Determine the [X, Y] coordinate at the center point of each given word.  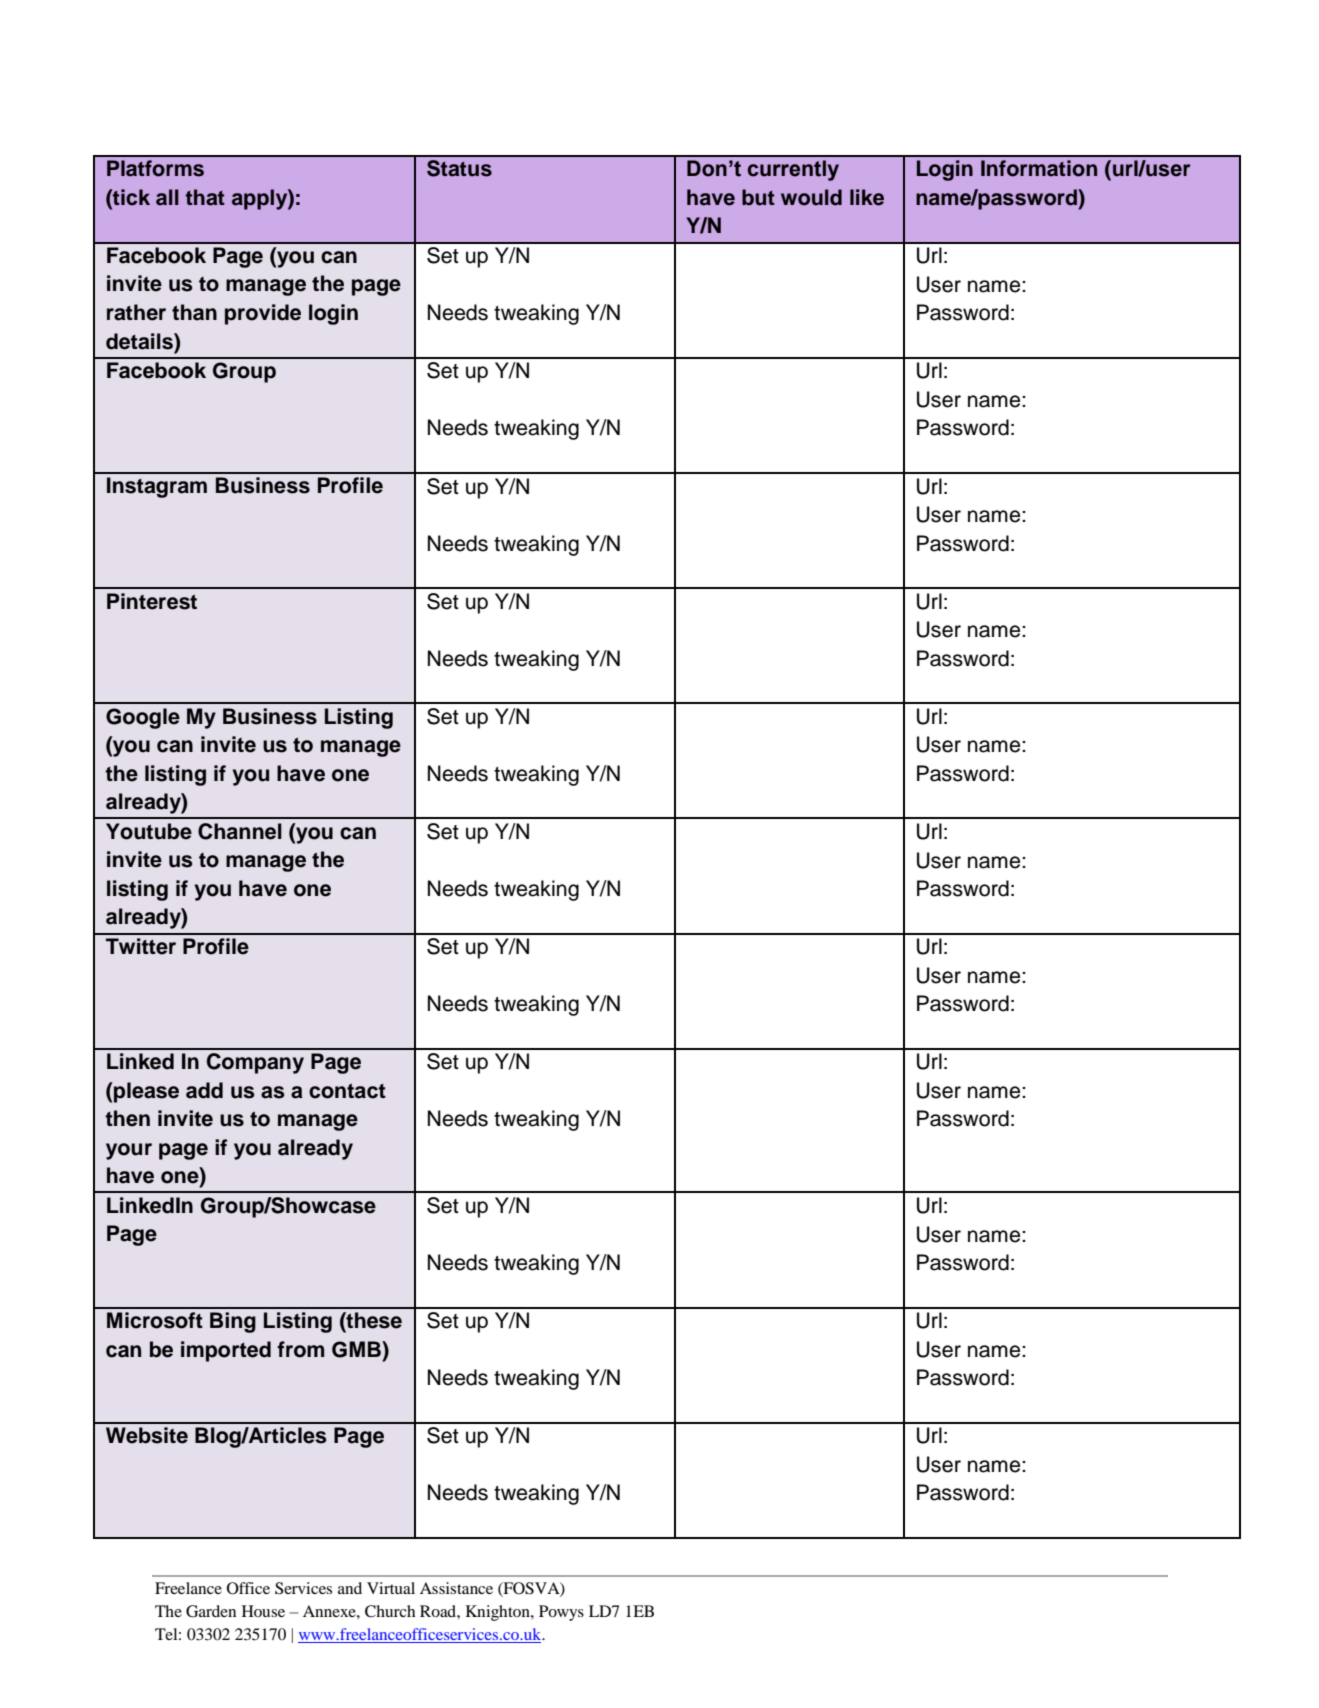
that [205, 197]
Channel [240, 831]
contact [347, 1091]
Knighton [499, 1613]
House [263, 1611]
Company [255, 1063]
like [867, 197]
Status [459, 168]
